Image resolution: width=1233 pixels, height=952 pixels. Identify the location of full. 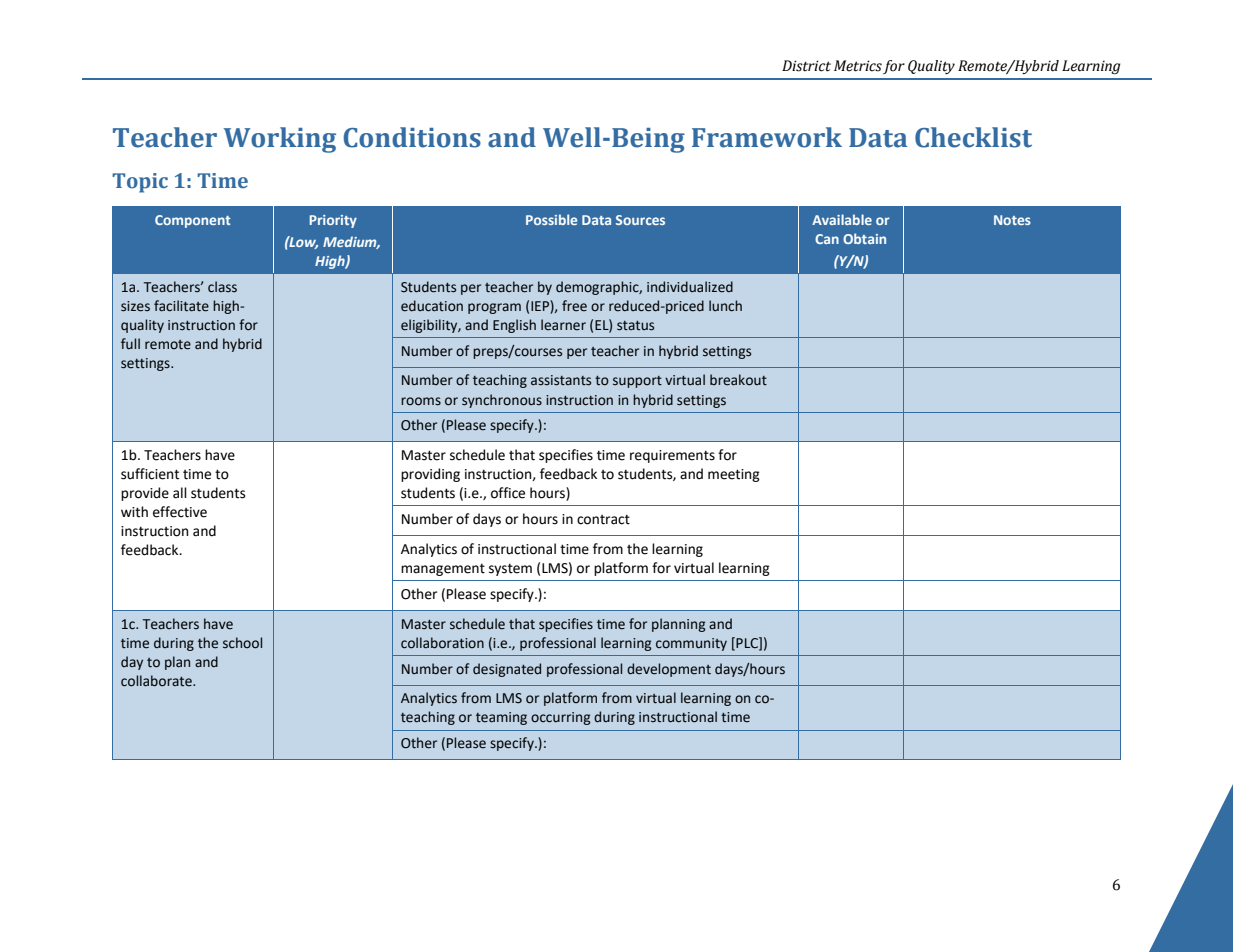
(130, 343).
